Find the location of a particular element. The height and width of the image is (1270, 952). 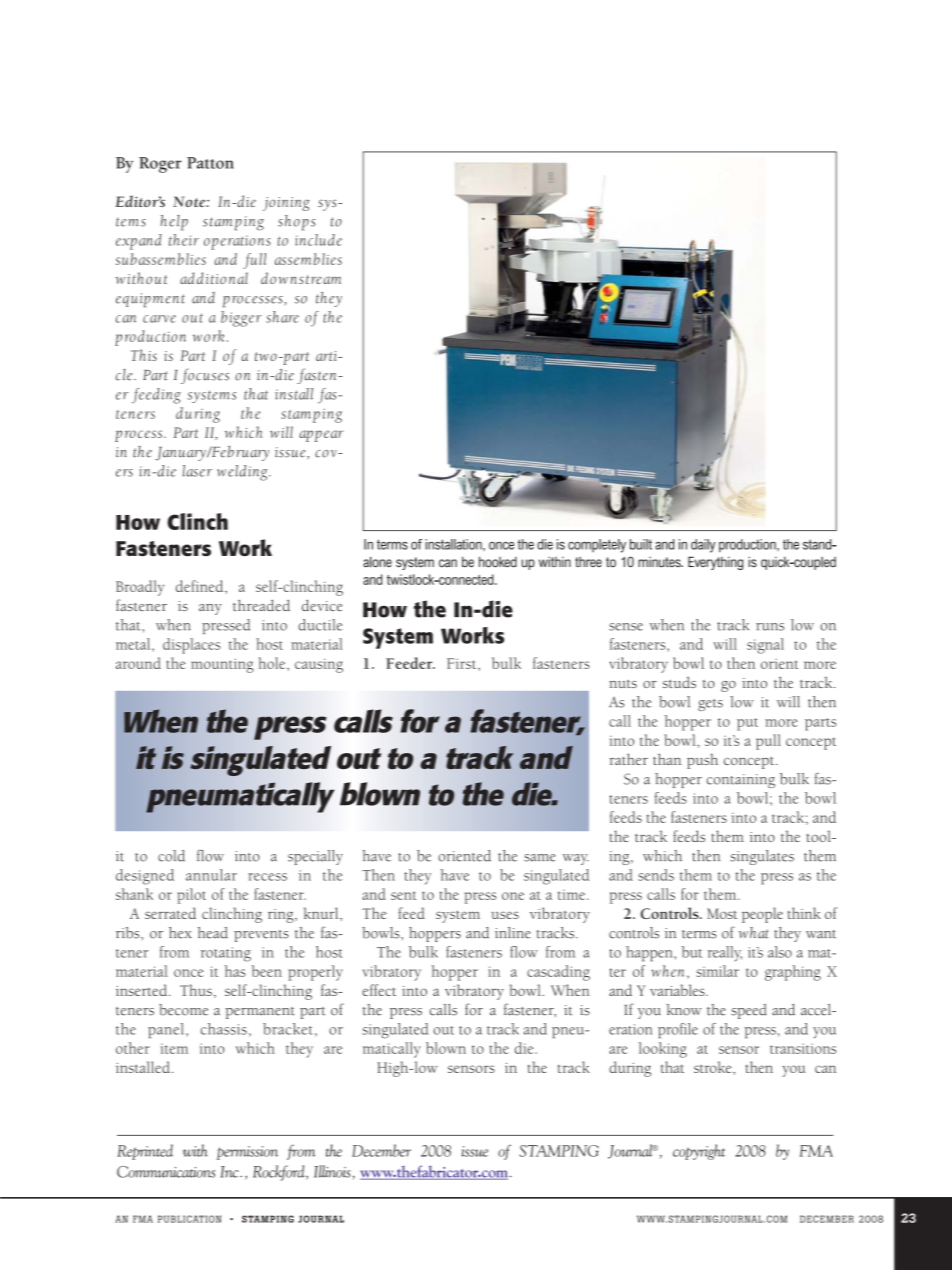

copyright is located at coordinates (699, 1152).
